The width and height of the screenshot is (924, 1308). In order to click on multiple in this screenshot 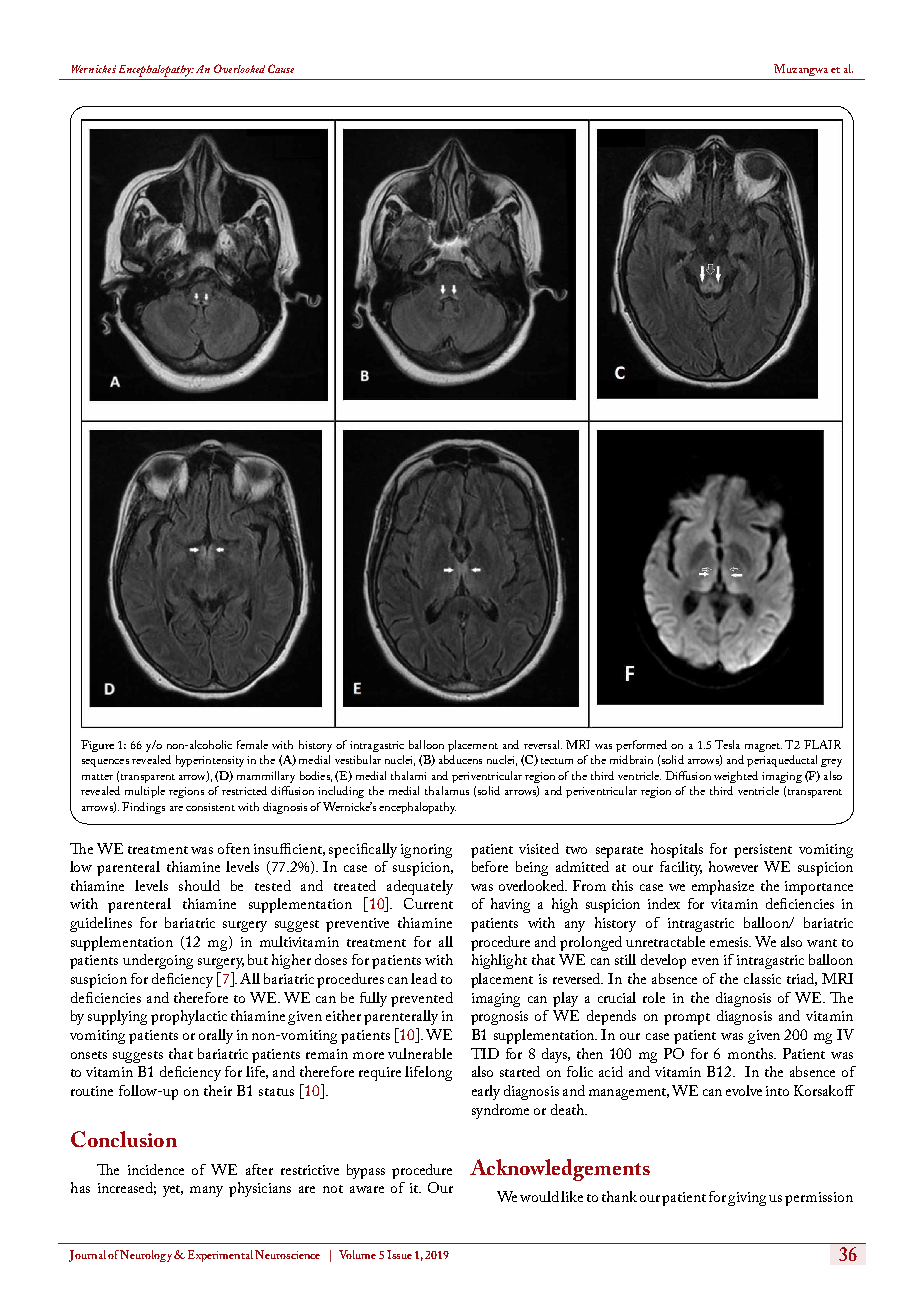, I will do `click(145, 792)`.
